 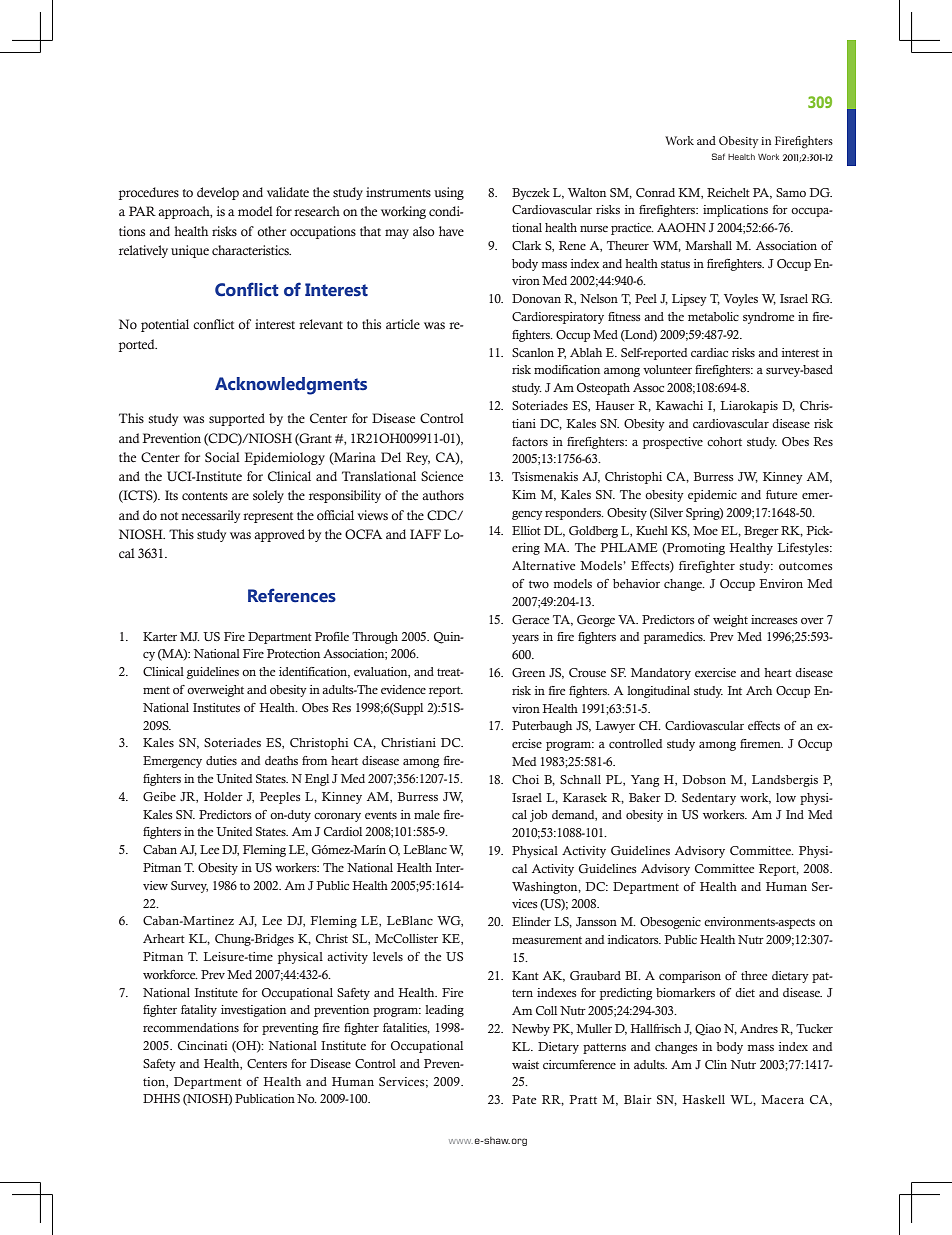 What do you see at coordinates (218, 193) in the document?
I see `develop` at bounding box center [218, 193].
